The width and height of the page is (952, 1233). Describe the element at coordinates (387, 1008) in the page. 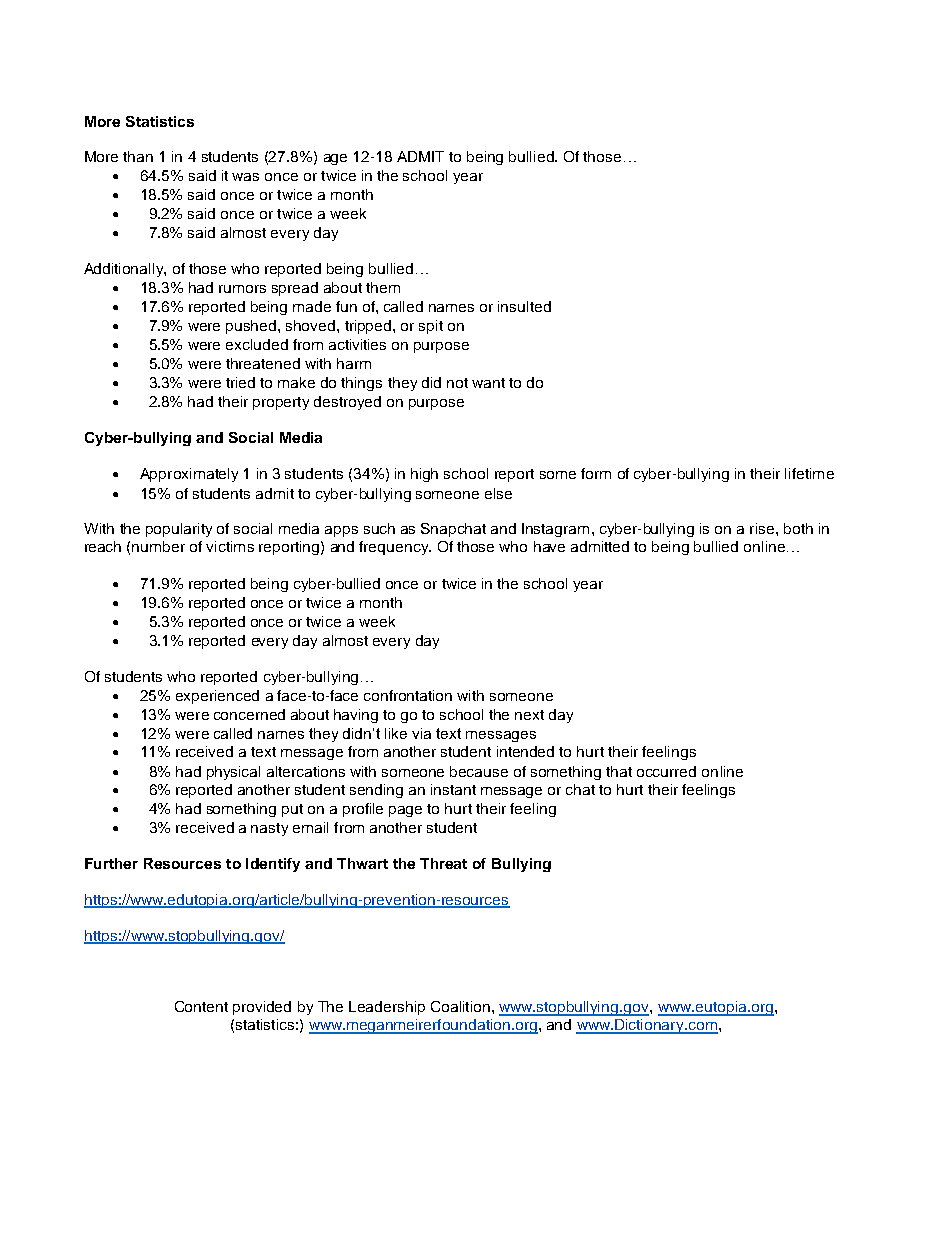

I see `Leadership` at that location.
